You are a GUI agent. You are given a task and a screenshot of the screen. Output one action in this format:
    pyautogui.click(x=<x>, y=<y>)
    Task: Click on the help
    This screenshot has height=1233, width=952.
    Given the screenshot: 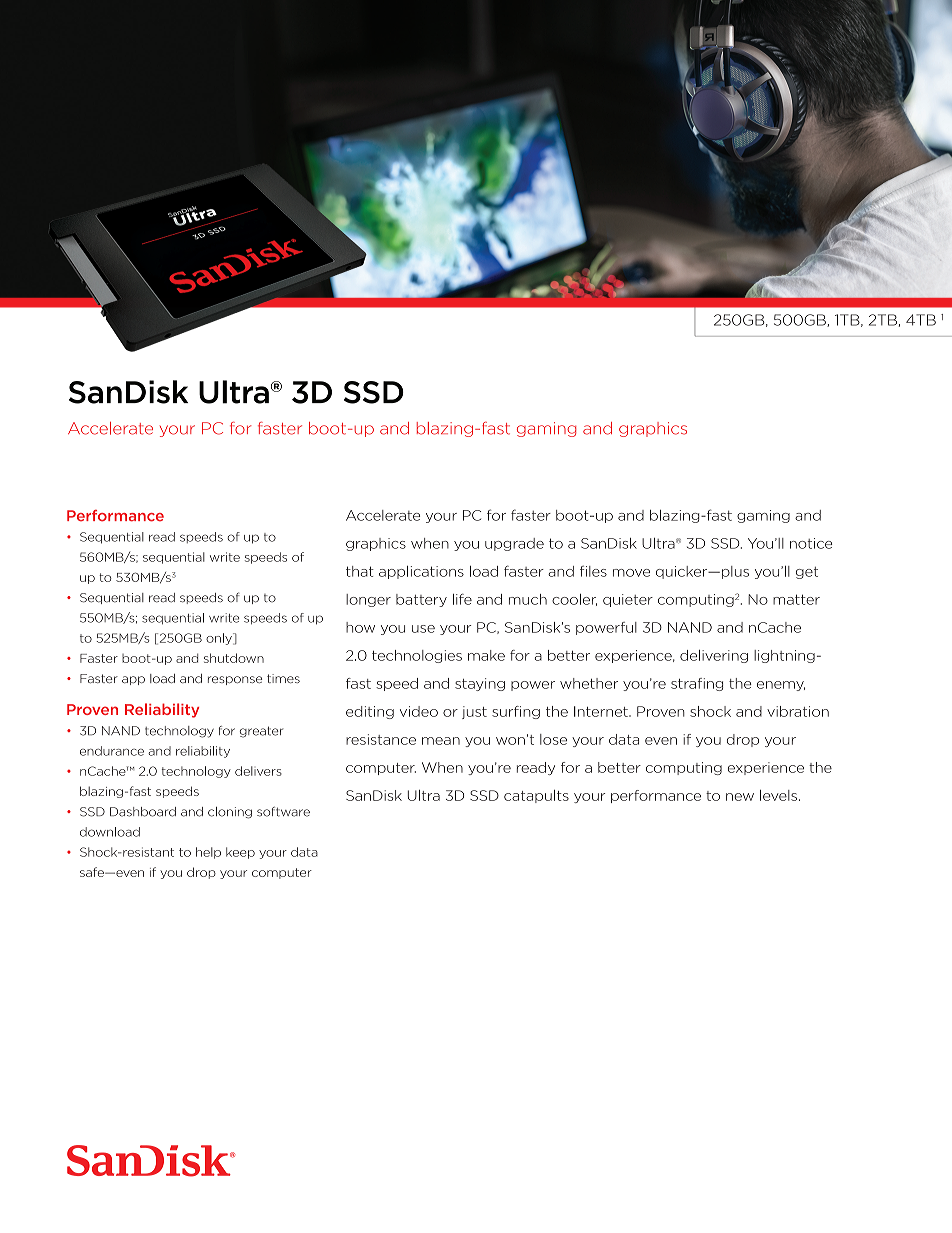 What is the action you would take?
    pyautogui.click(x=208, y=853)
